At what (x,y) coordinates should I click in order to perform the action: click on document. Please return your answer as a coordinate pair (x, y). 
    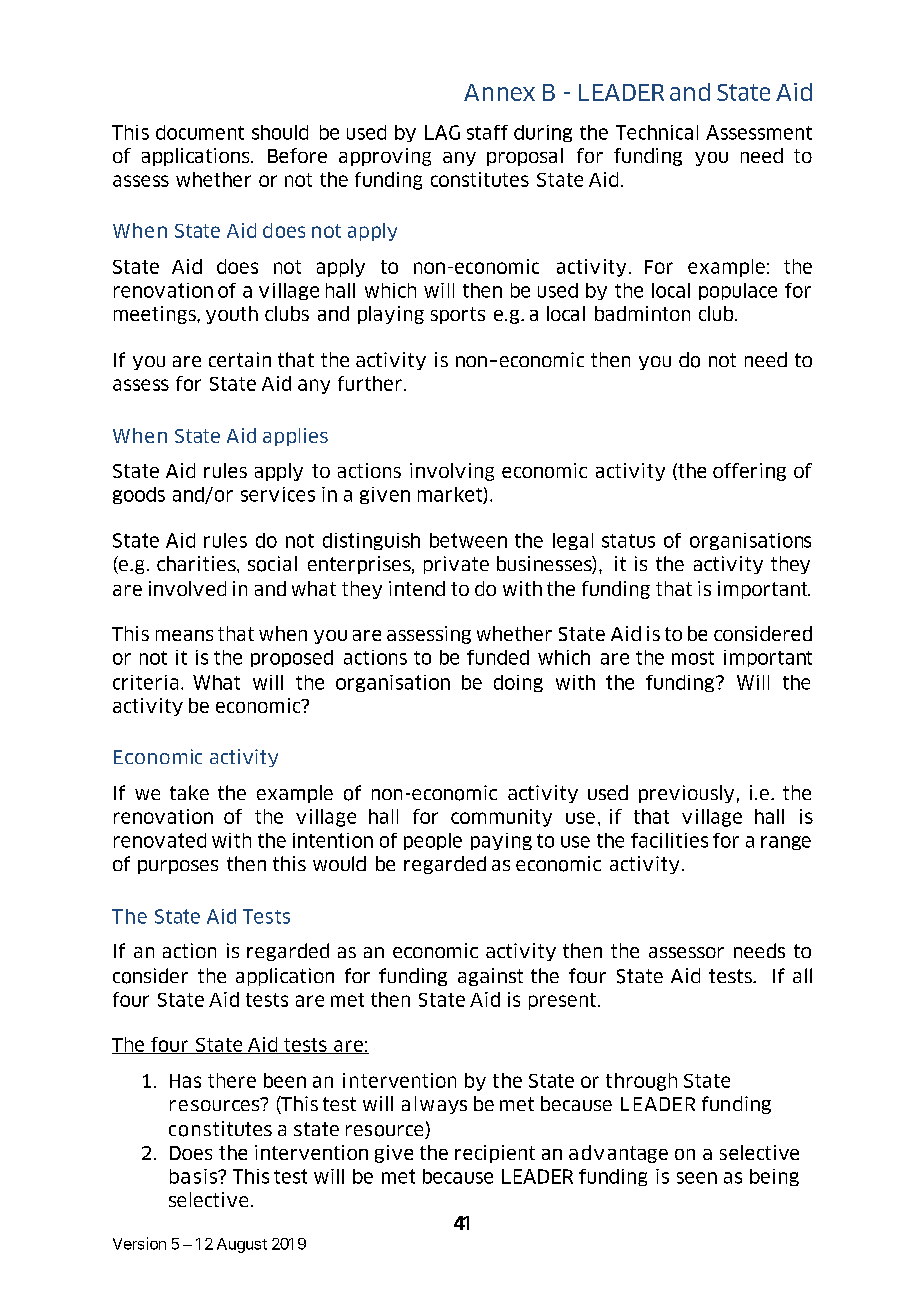
    Looking at the image, I should click on (200, 132).
